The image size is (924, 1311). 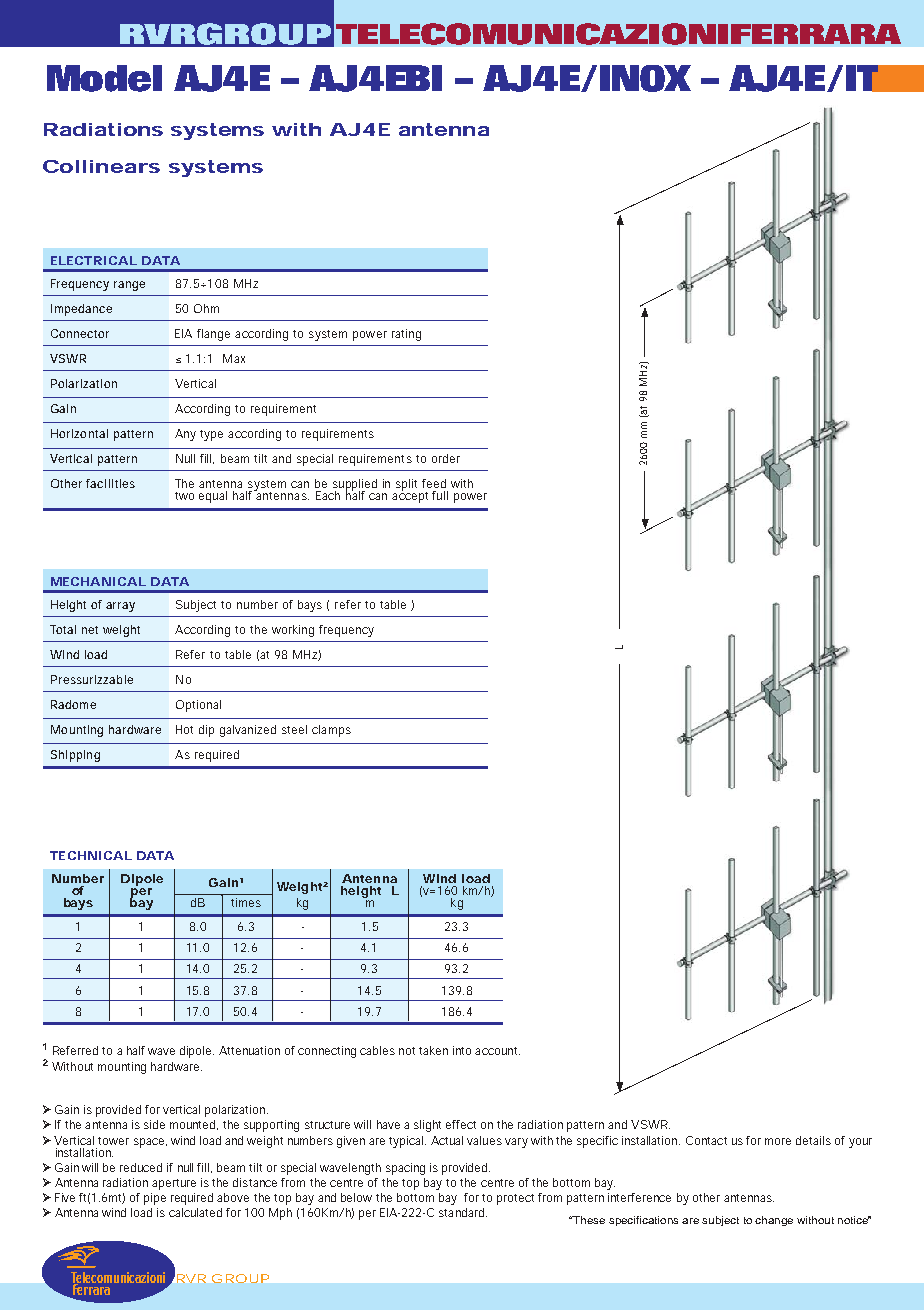 I want to click on aperture, so click(x=174, y=1184).
